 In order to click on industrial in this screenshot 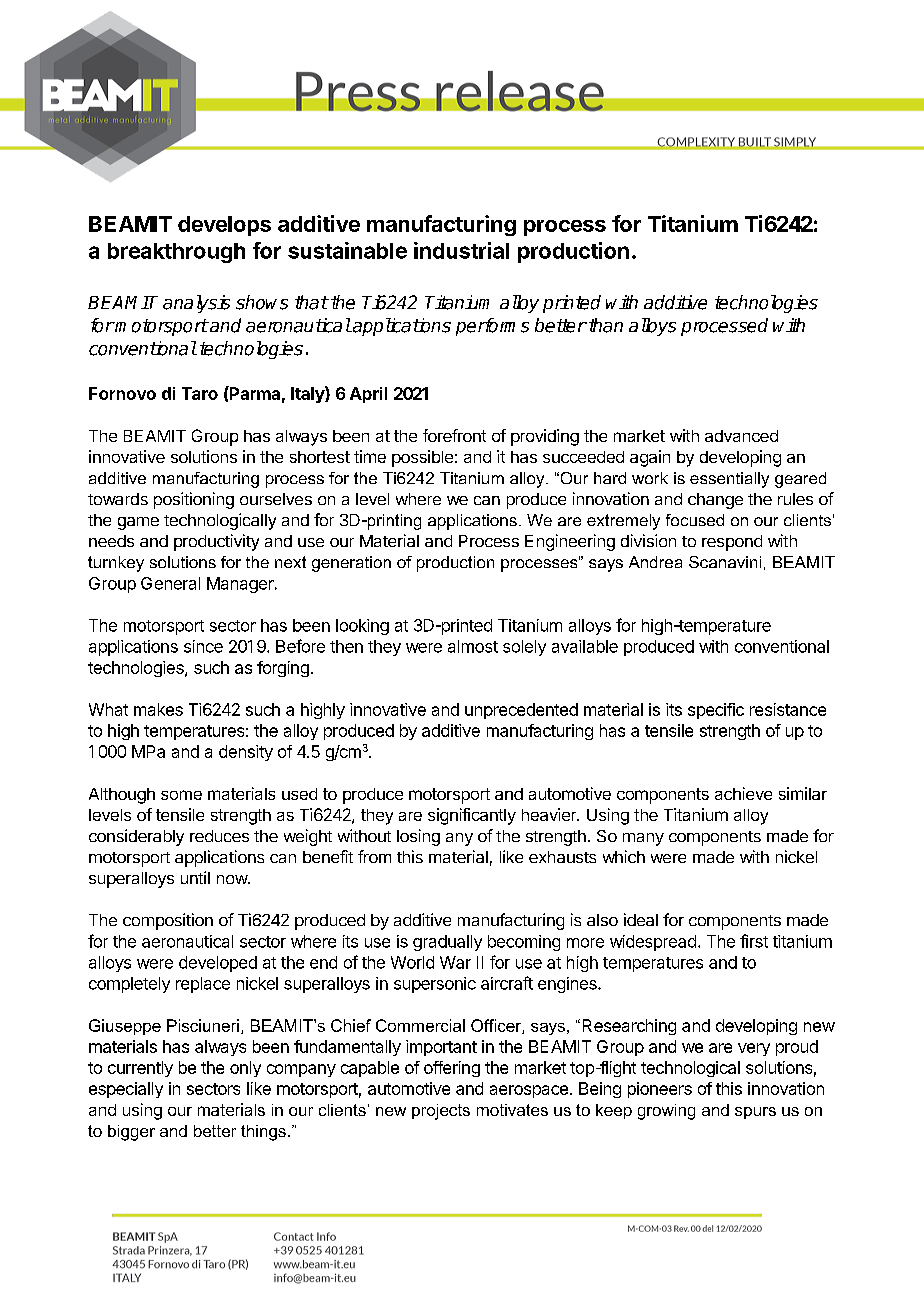, I will do `click(461, 250)`.
